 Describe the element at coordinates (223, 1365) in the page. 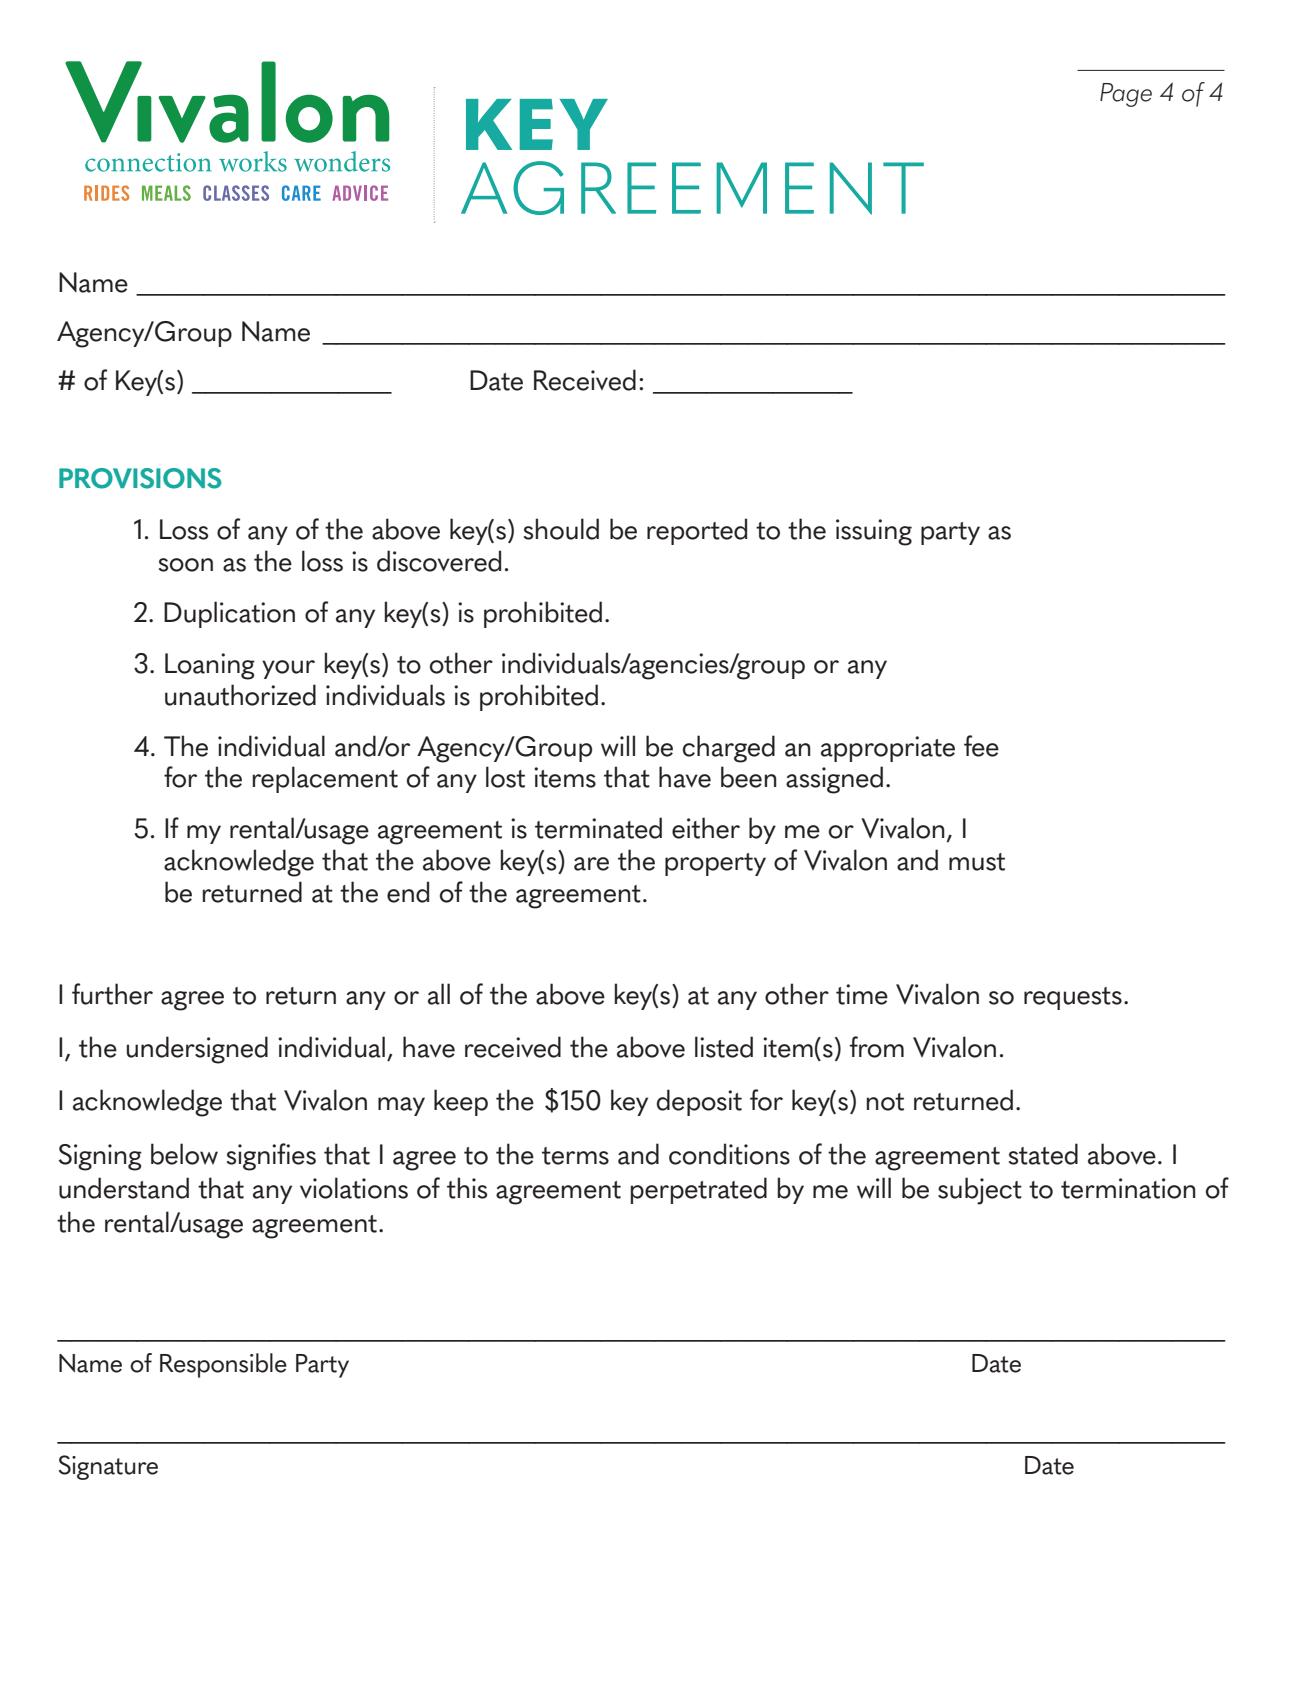

I see `Responsible` at that location.
